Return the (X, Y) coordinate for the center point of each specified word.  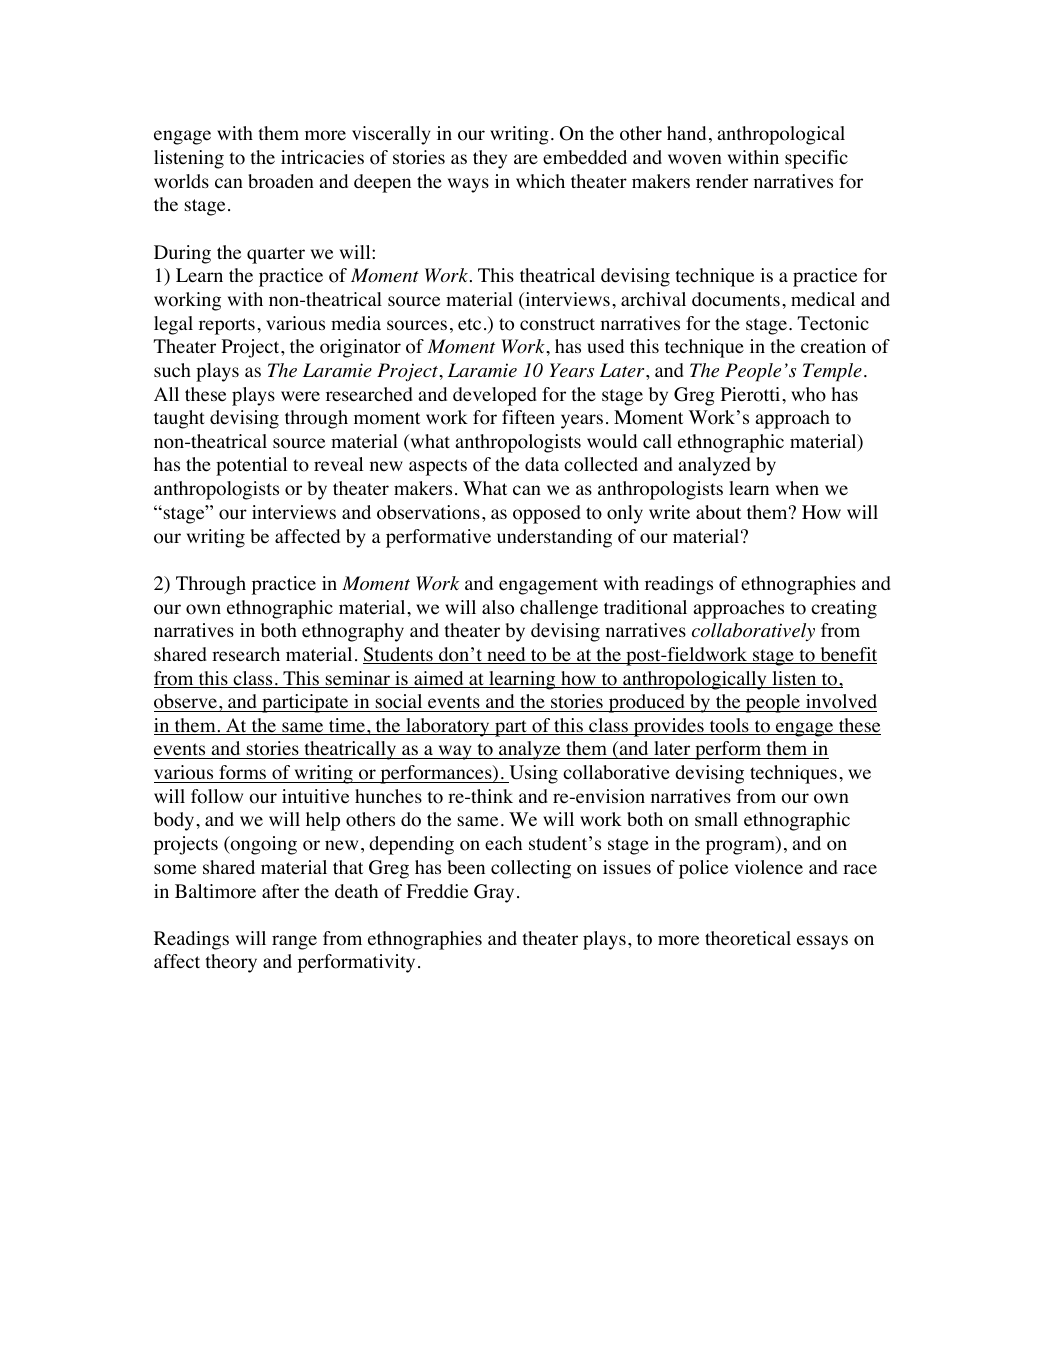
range (294, 942)
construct (557, 324)
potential (251, 466)
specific (816, 159)
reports (227, 326)
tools (729, 726)
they (490, 159)
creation (833, 346)
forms (242, 772)
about (718, 512)
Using (532, 774)
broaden (281, 181)
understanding (554, 538)
